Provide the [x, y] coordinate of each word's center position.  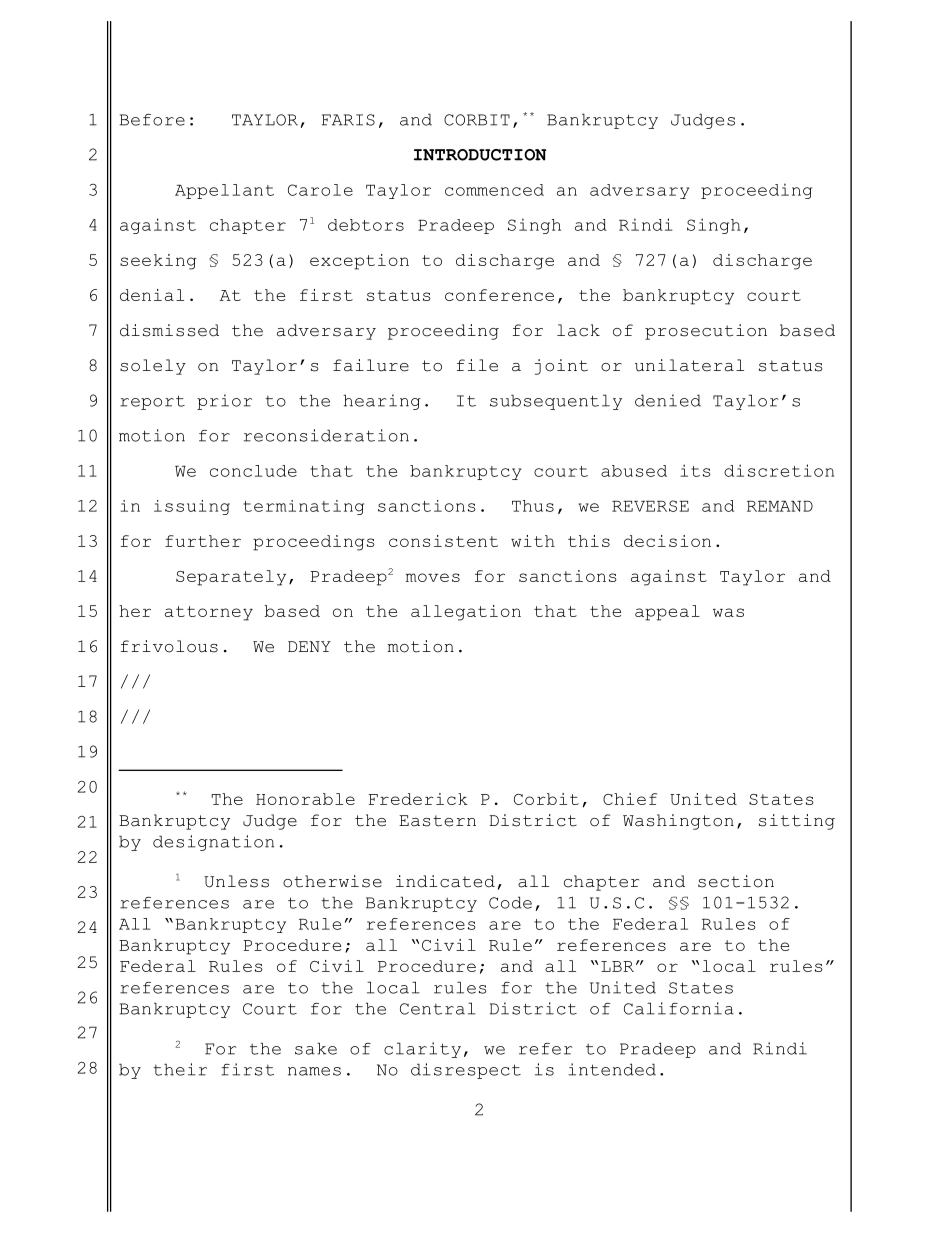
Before [152, 120]
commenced [494, 190]
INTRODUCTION [480, 155]
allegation [466, 613]
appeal [667, 613]
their [180, 1069]
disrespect [466, 1071]
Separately [231, 578]
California [679, 1008]
